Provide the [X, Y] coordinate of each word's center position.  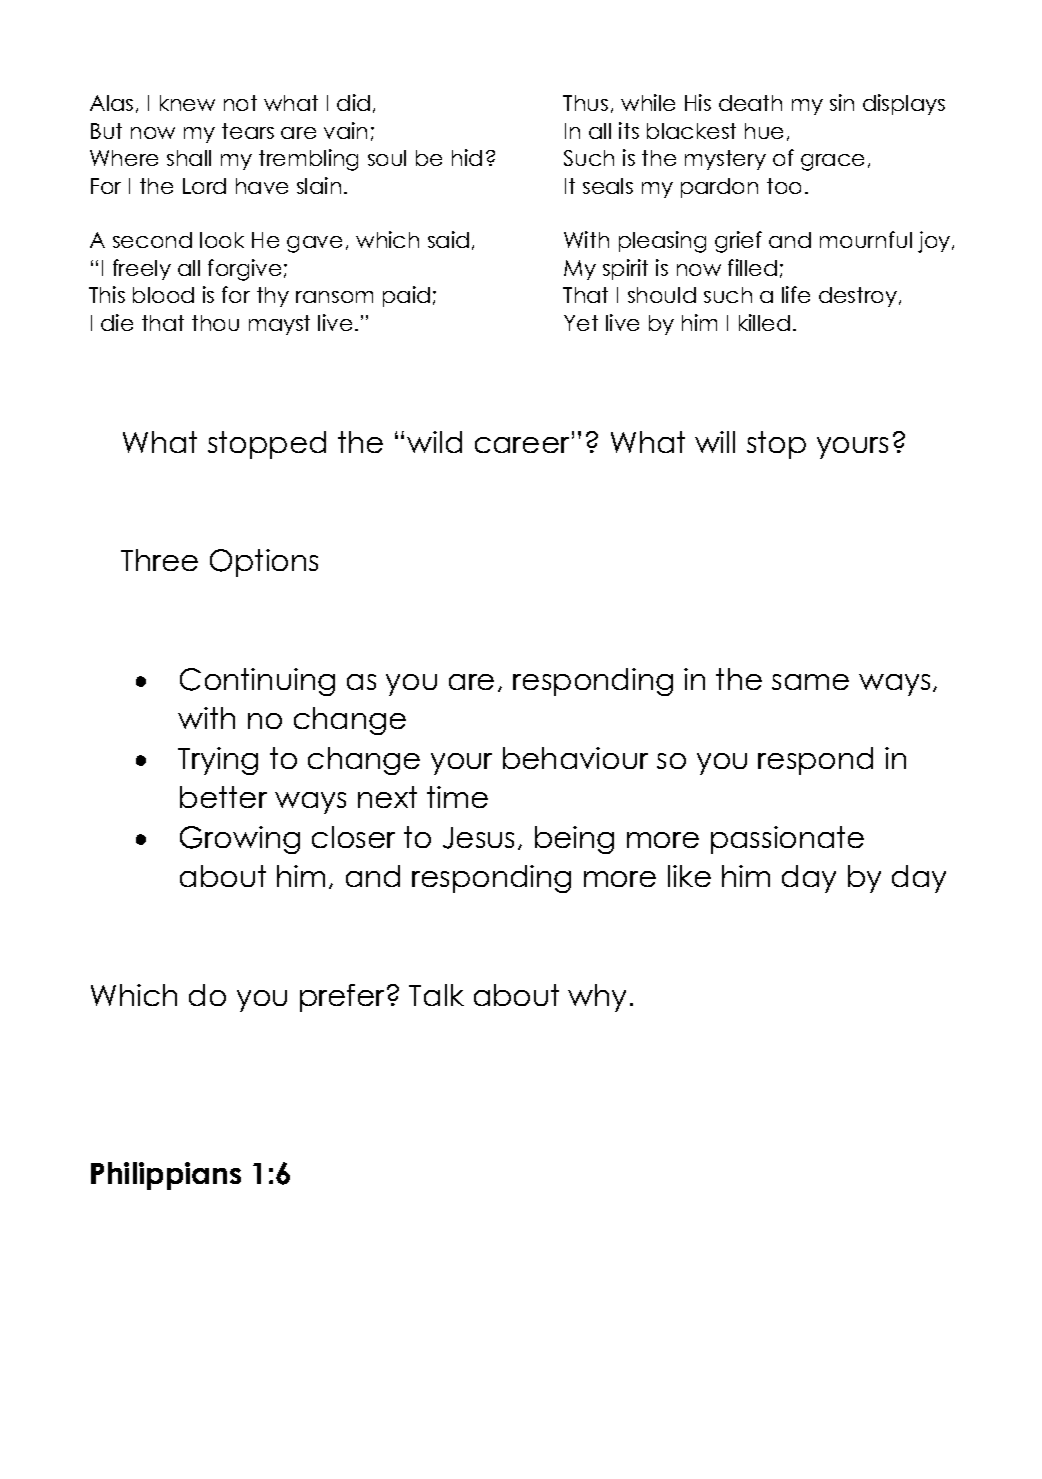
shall [189, 158]
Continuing [257, 682]
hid [467, 157]
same [810, 682]
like [689, 876]
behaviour [575, 758]
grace [832, 162]
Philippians [166, 1176]
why [597, 998]
